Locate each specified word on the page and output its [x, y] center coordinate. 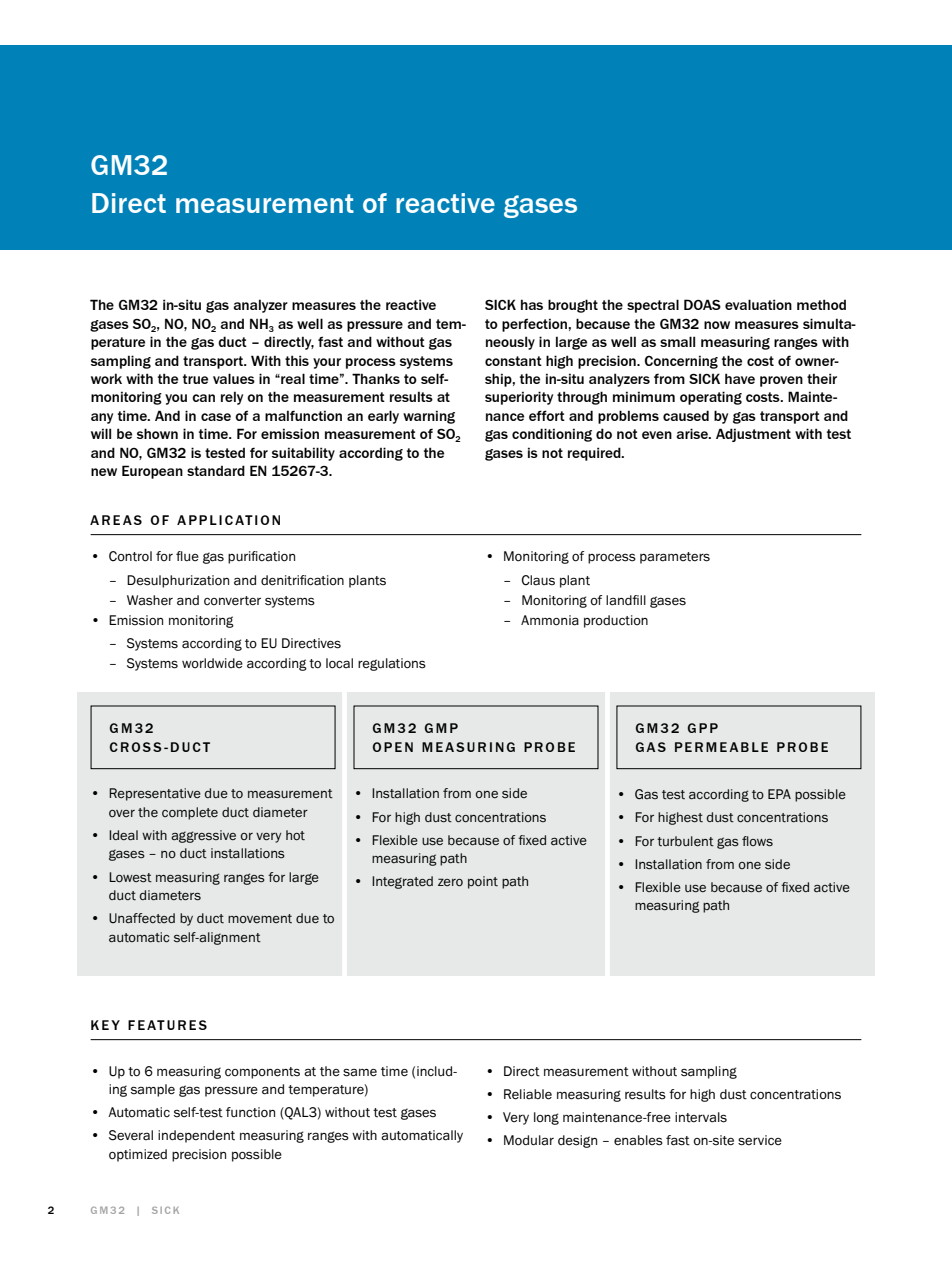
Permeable [721, 747]
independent [196, 1136]
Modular [529, 1140]
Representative [155, 794]
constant [513, 361]
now [717, 325]
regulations [392, 664]
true [195, 379]
